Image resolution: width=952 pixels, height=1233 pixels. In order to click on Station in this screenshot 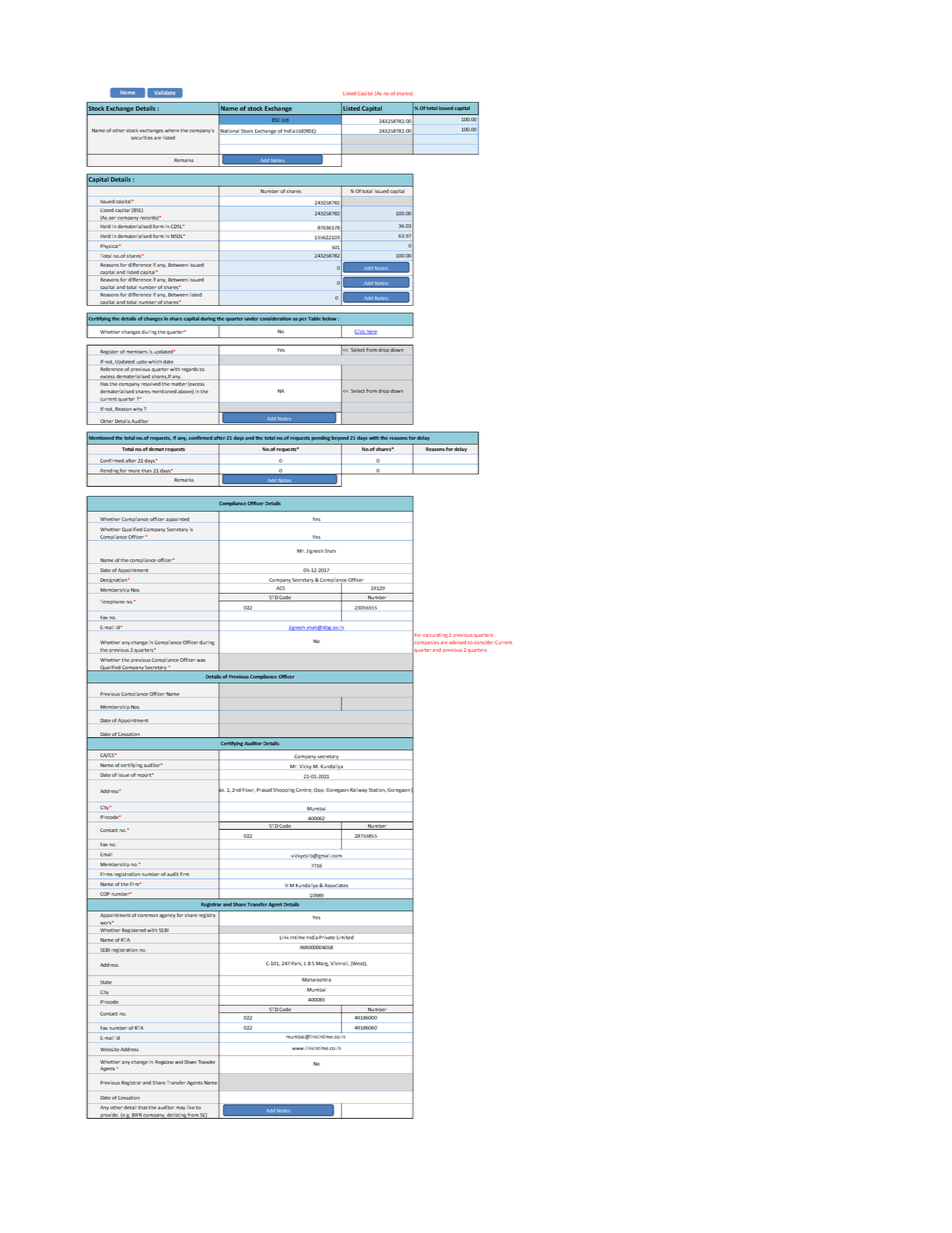, I will do `click(377, 790)`.
